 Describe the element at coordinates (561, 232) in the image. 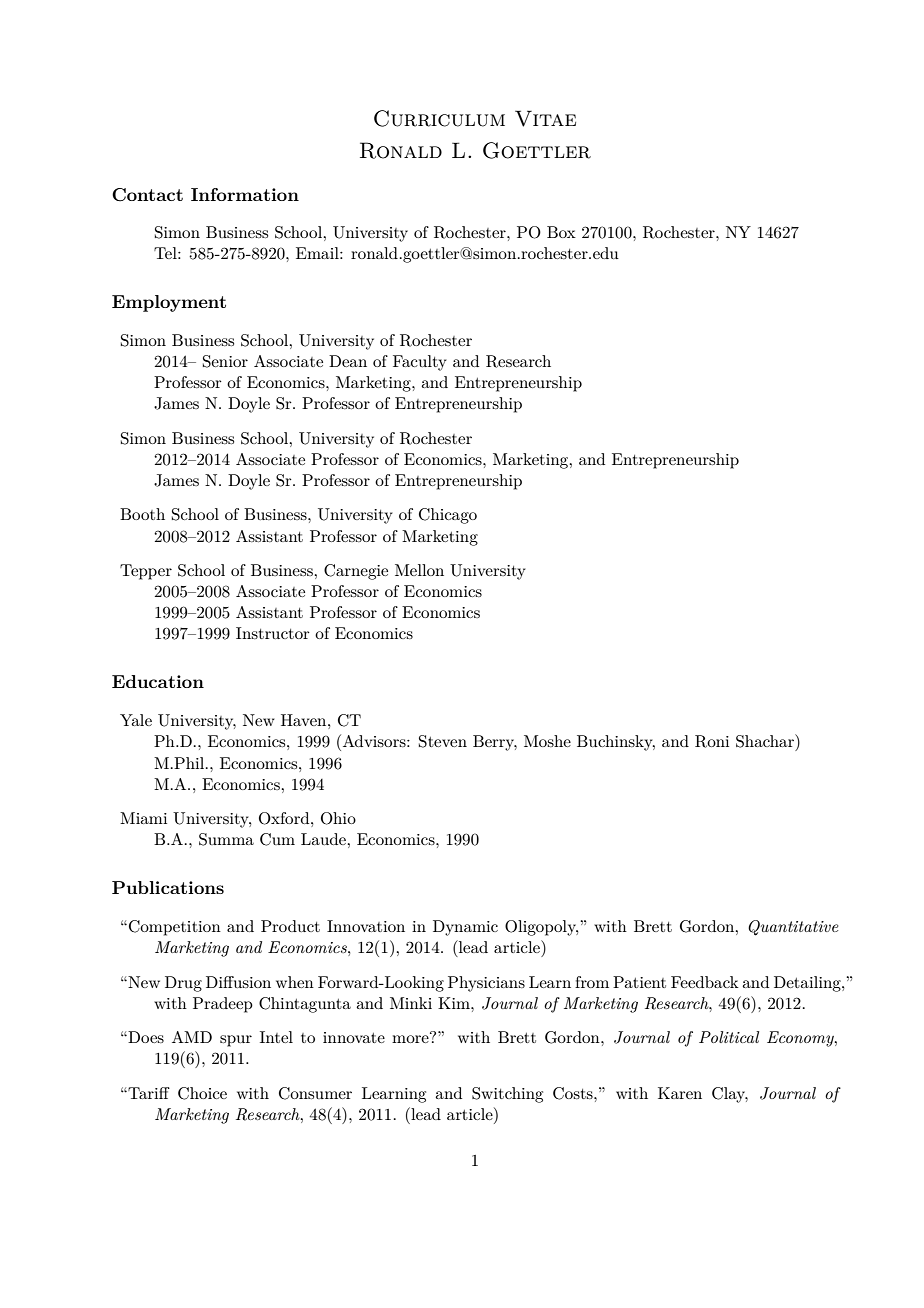

I see `Box` at that location.
